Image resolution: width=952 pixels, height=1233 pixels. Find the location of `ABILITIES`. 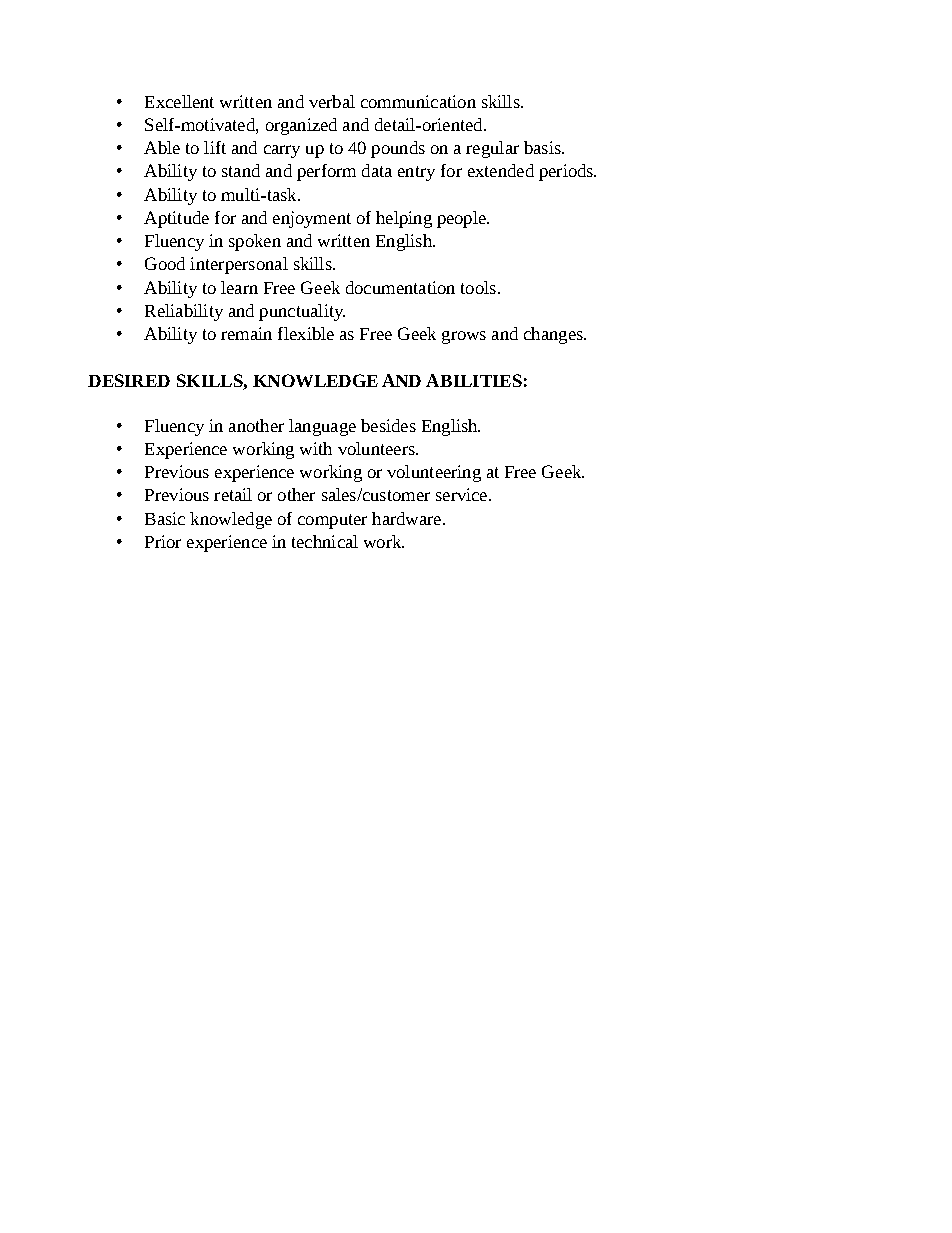

ABILITIES is located at coordinates (474, 380).
